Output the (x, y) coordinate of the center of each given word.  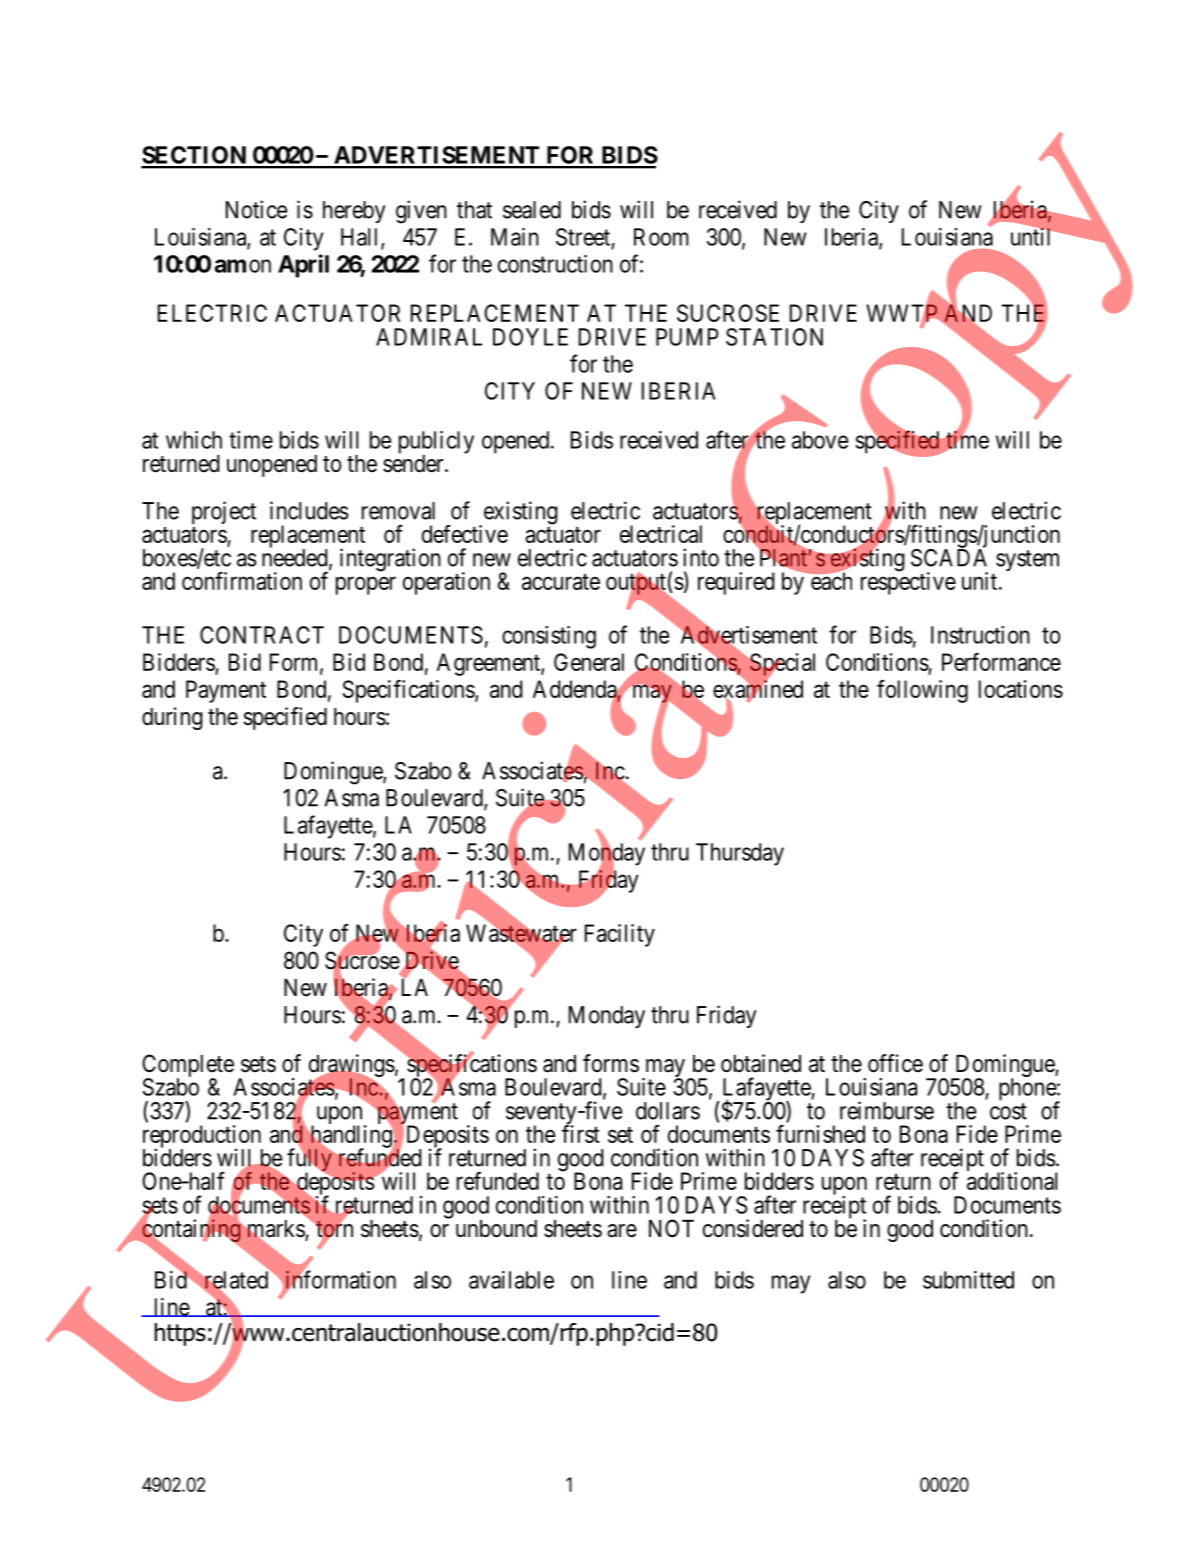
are (622, 1231)
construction (555, 264)
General (589, 662)
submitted (968, 1280)
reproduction (203, 1137)
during (172, 718)
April (303, 266)
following (922, 691)
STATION (774, 337)
